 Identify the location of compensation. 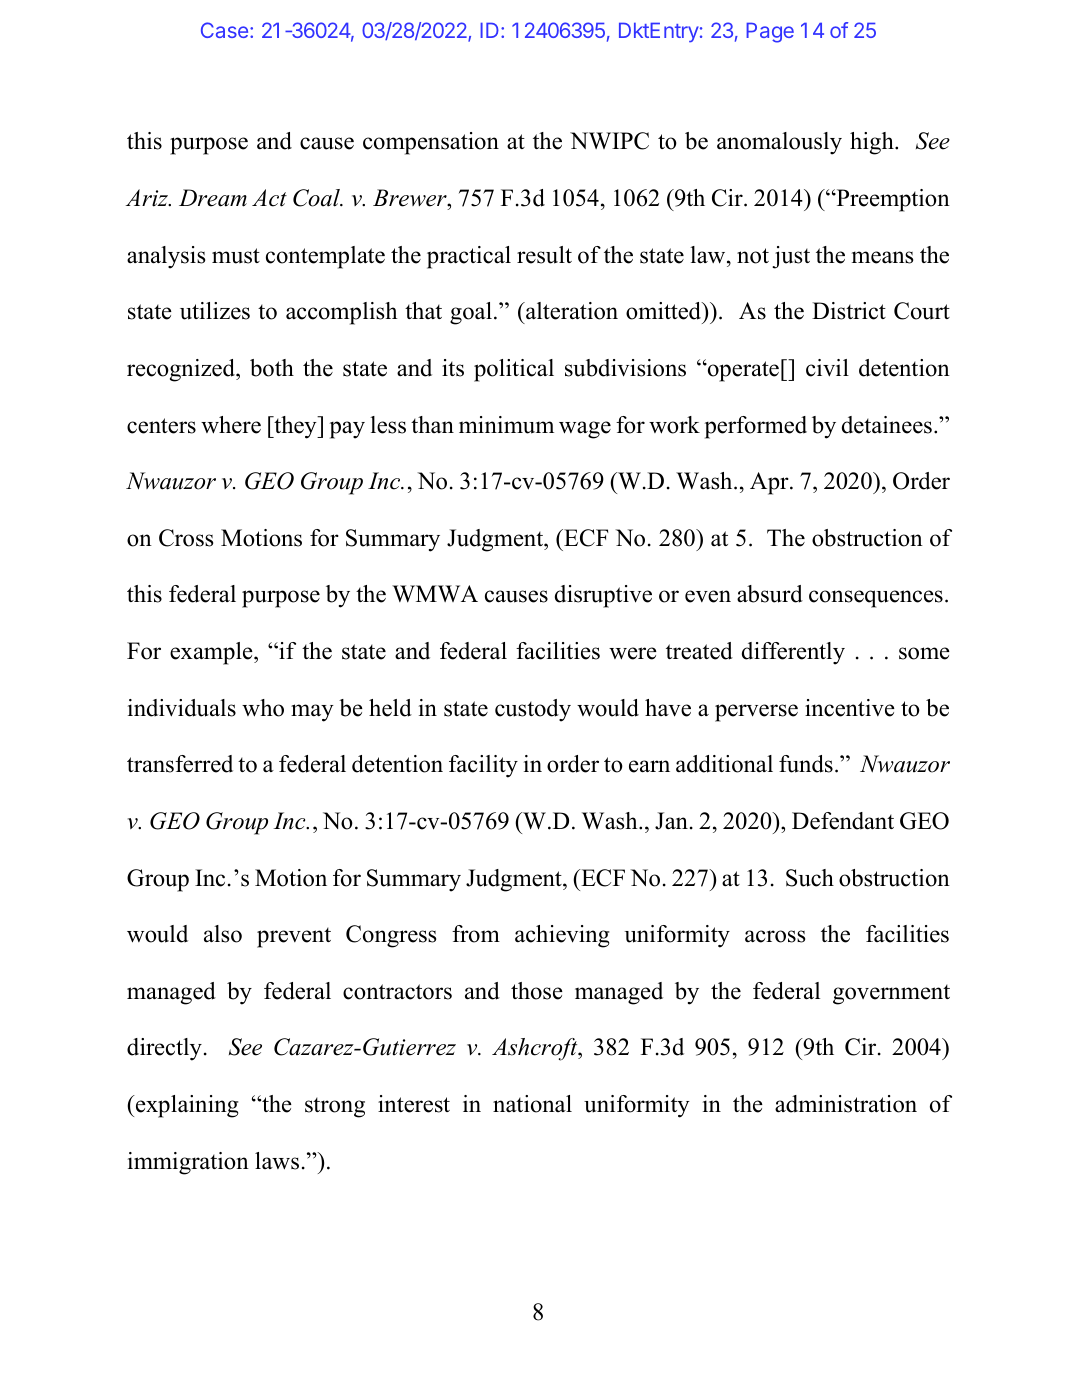
(431, 143).
